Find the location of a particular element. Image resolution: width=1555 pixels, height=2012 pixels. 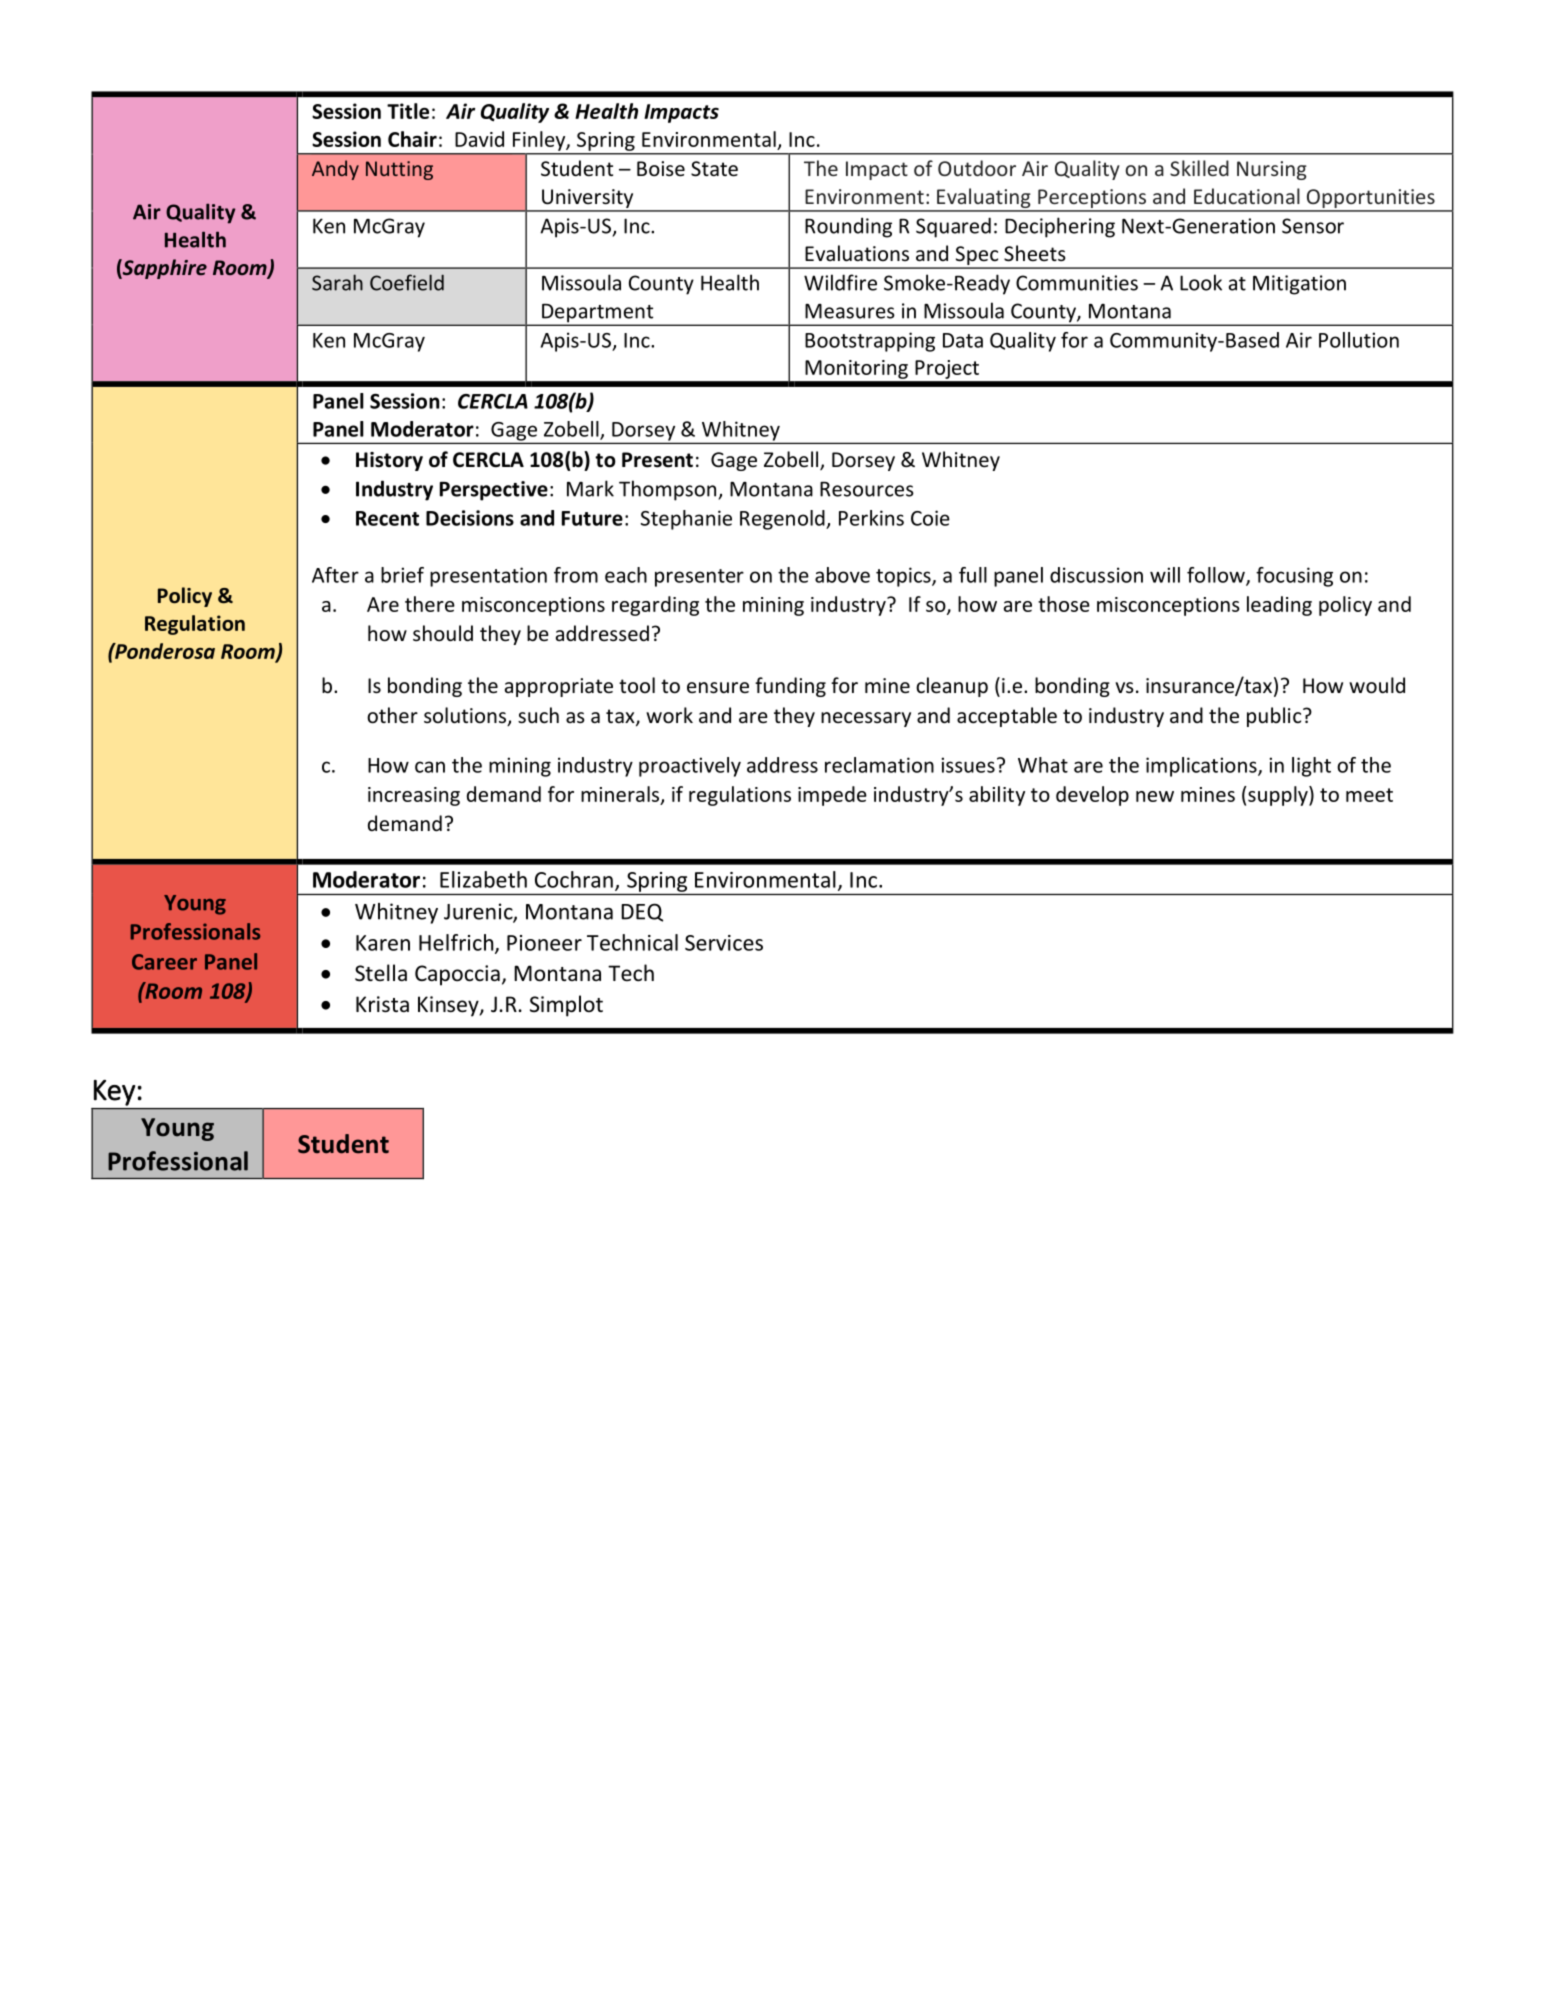

History is located at coordinates (389, 461).
